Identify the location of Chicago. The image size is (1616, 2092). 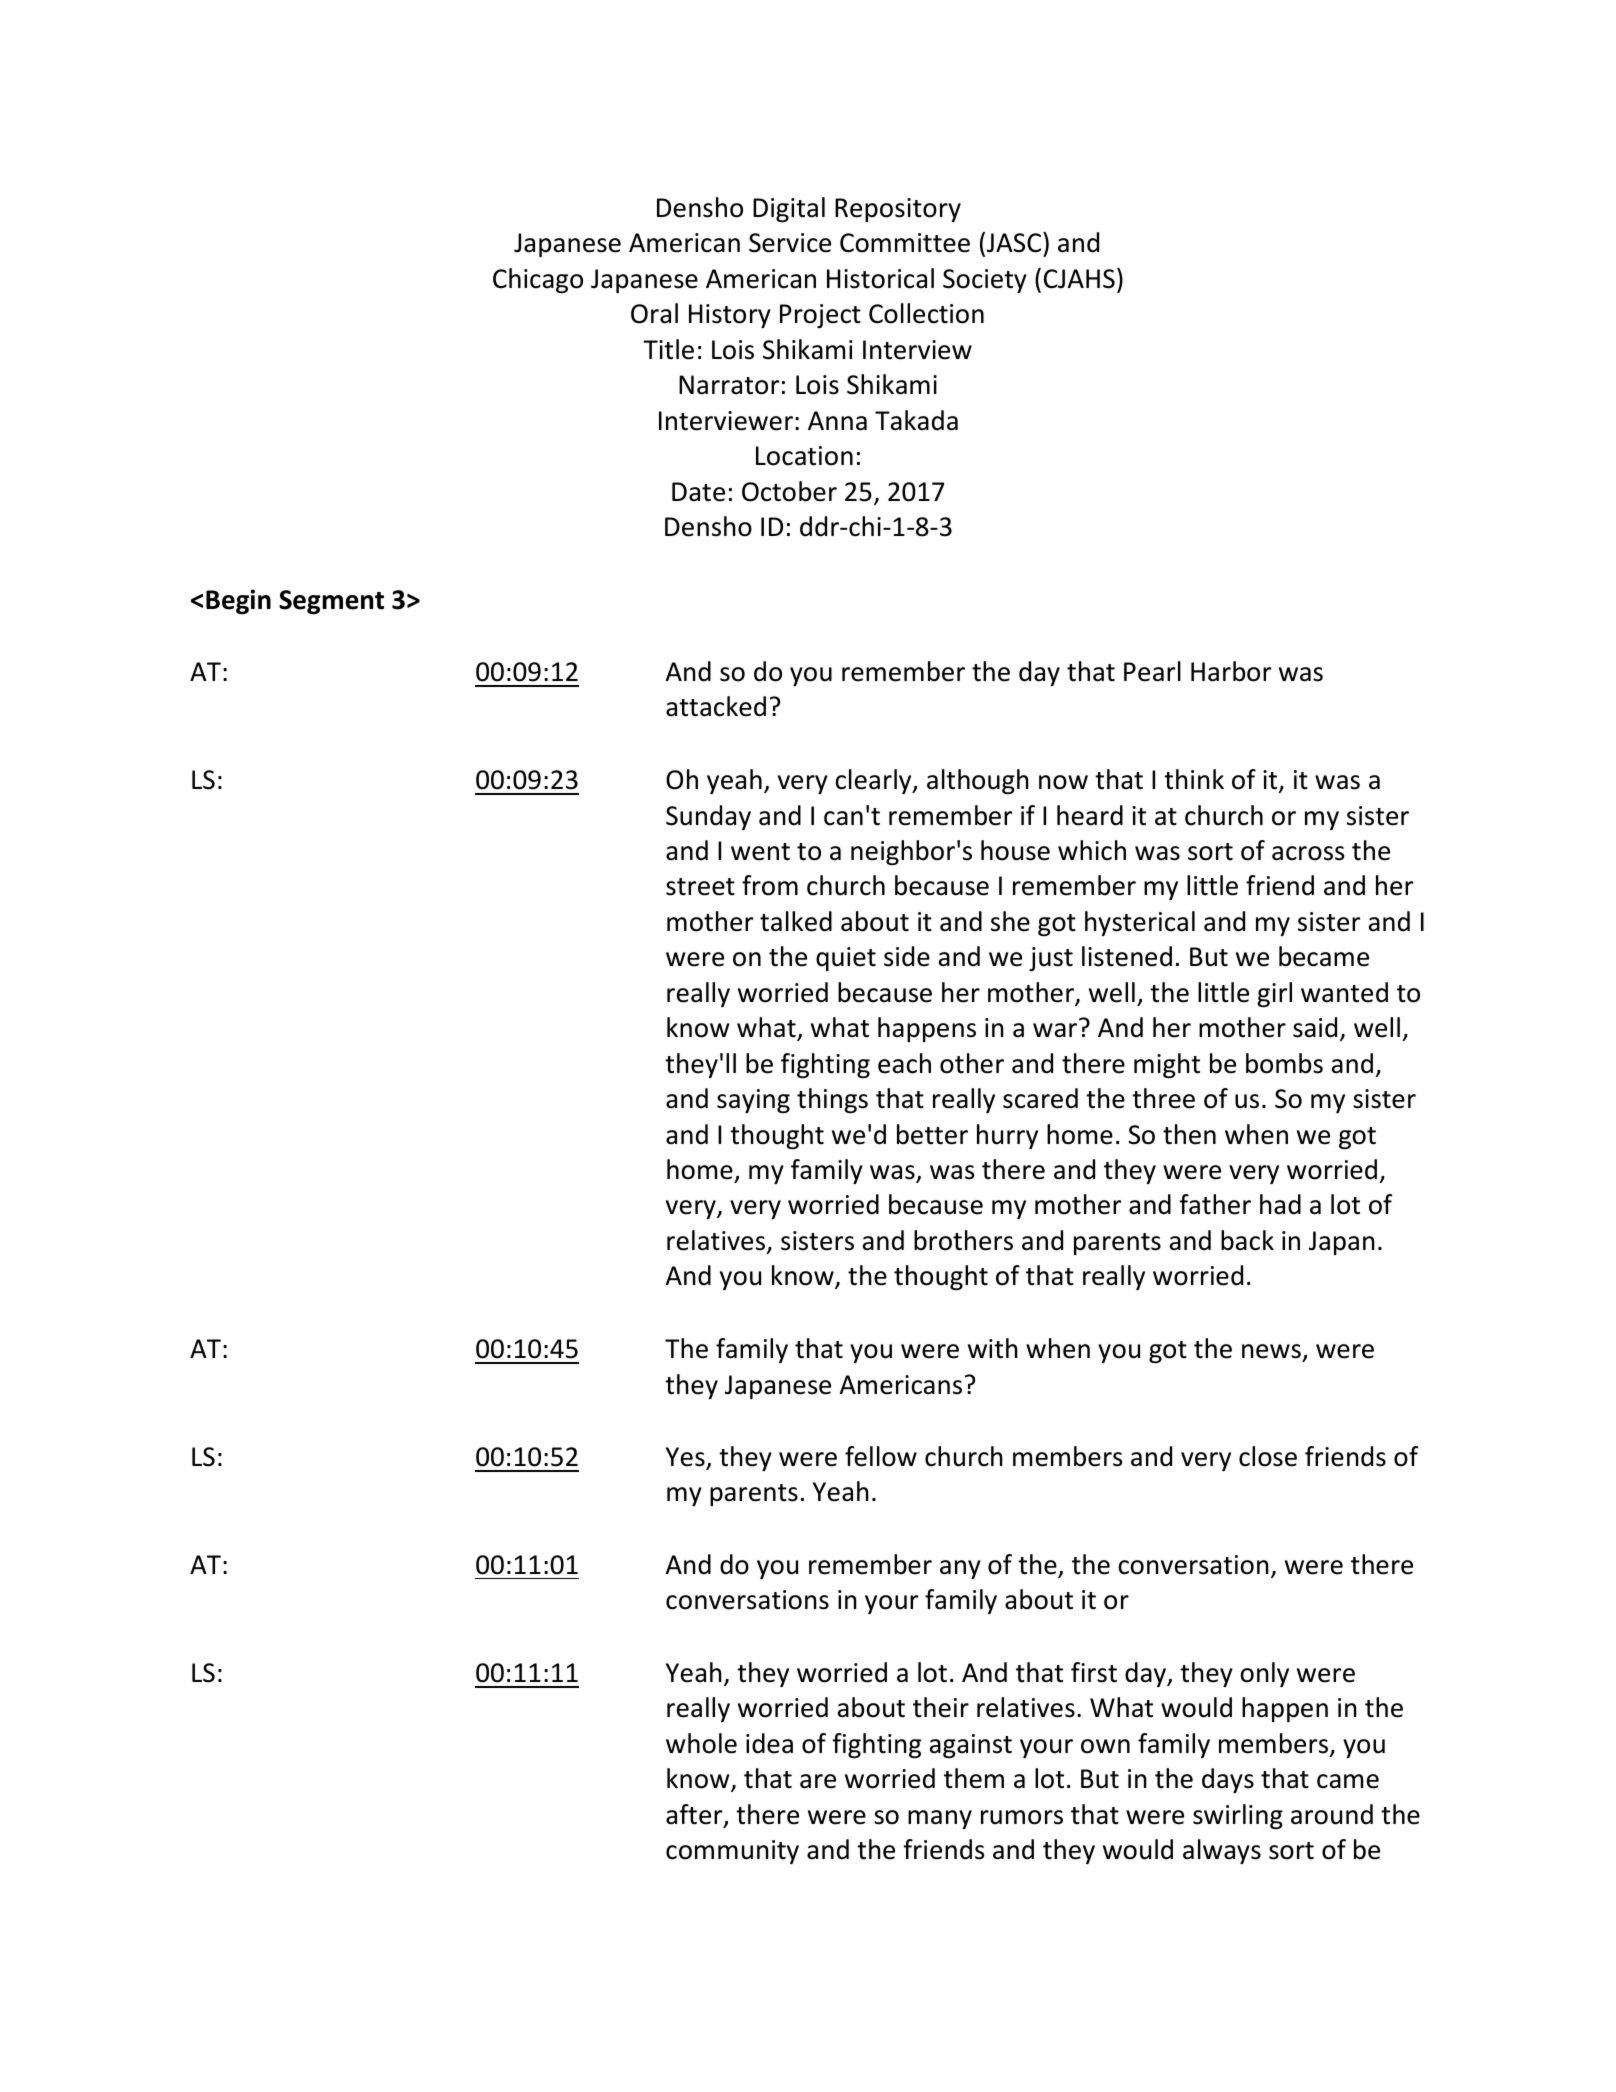
(538, 280).
